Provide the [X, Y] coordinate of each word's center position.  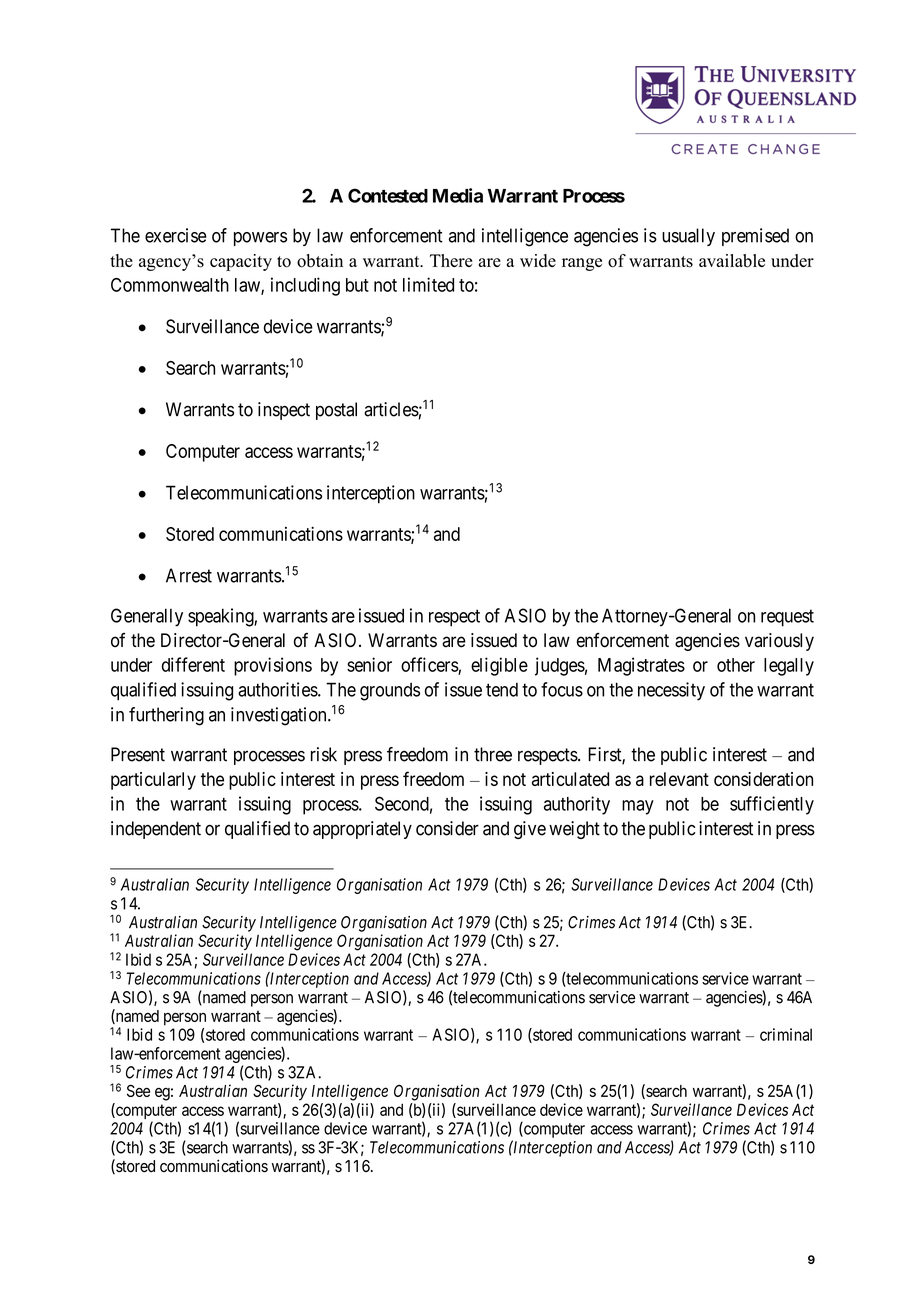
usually [688, 237]
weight [574, 830]
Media [458, 195]
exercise [176, 235]
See [138, 1090]
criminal [786, 1034]
